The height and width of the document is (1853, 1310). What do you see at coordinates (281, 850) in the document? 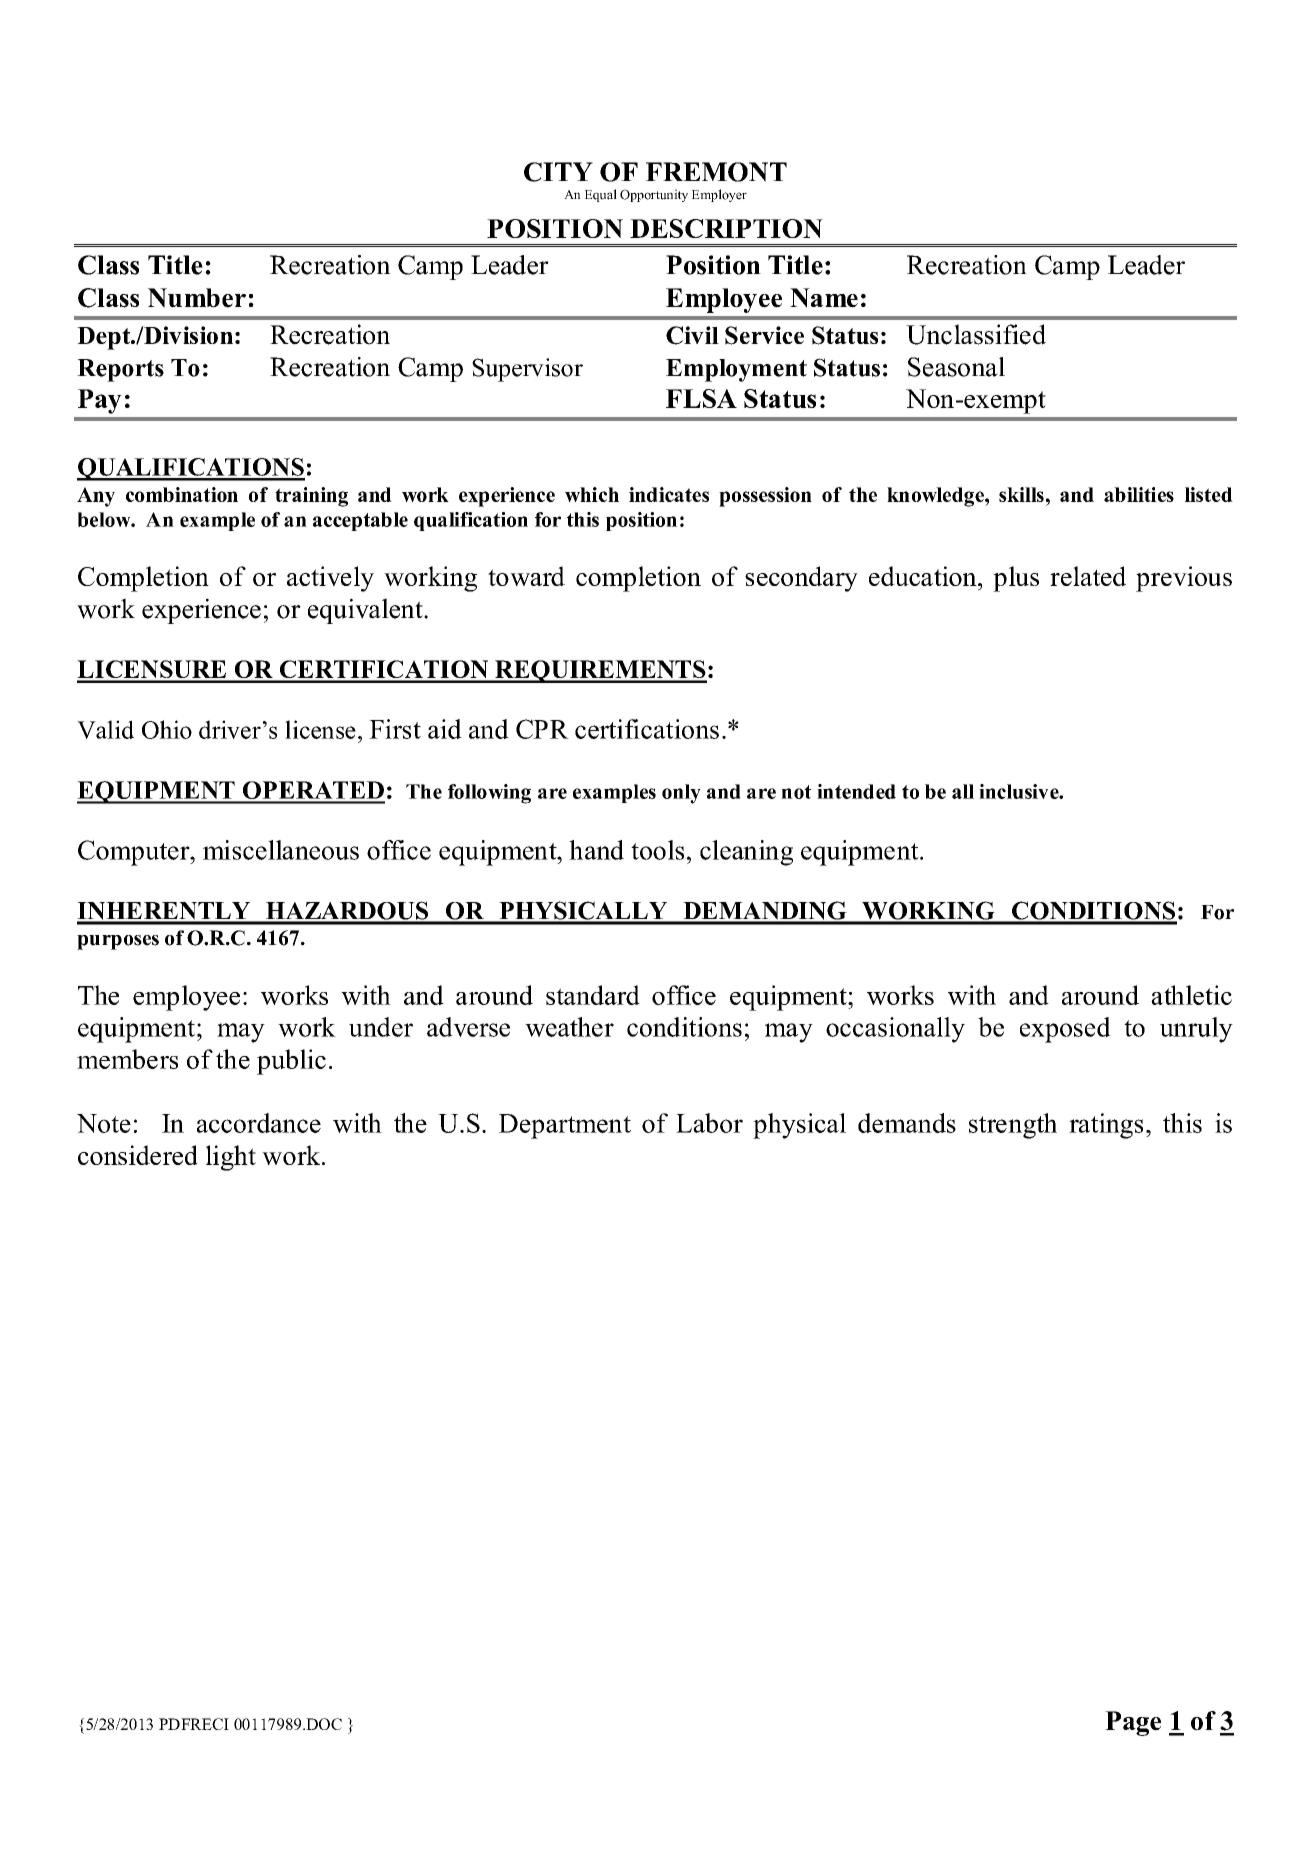
I see `miscellaneous` at bounding box center [281, 850].
